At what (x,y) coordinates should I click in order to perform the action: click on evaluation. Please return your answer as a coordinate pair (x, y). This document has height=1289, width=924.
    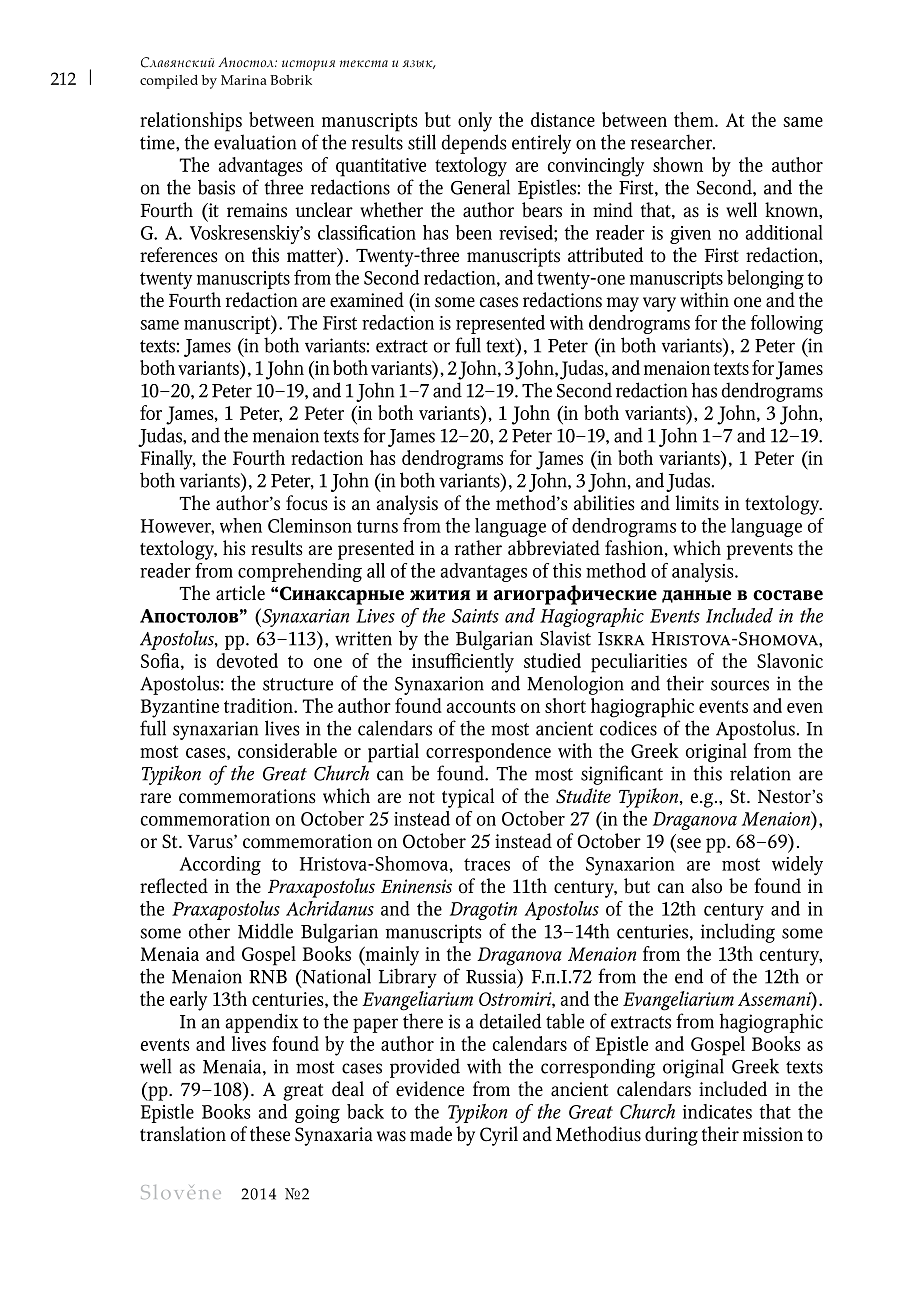
    Looking at the image, I should click on (255, 142).
